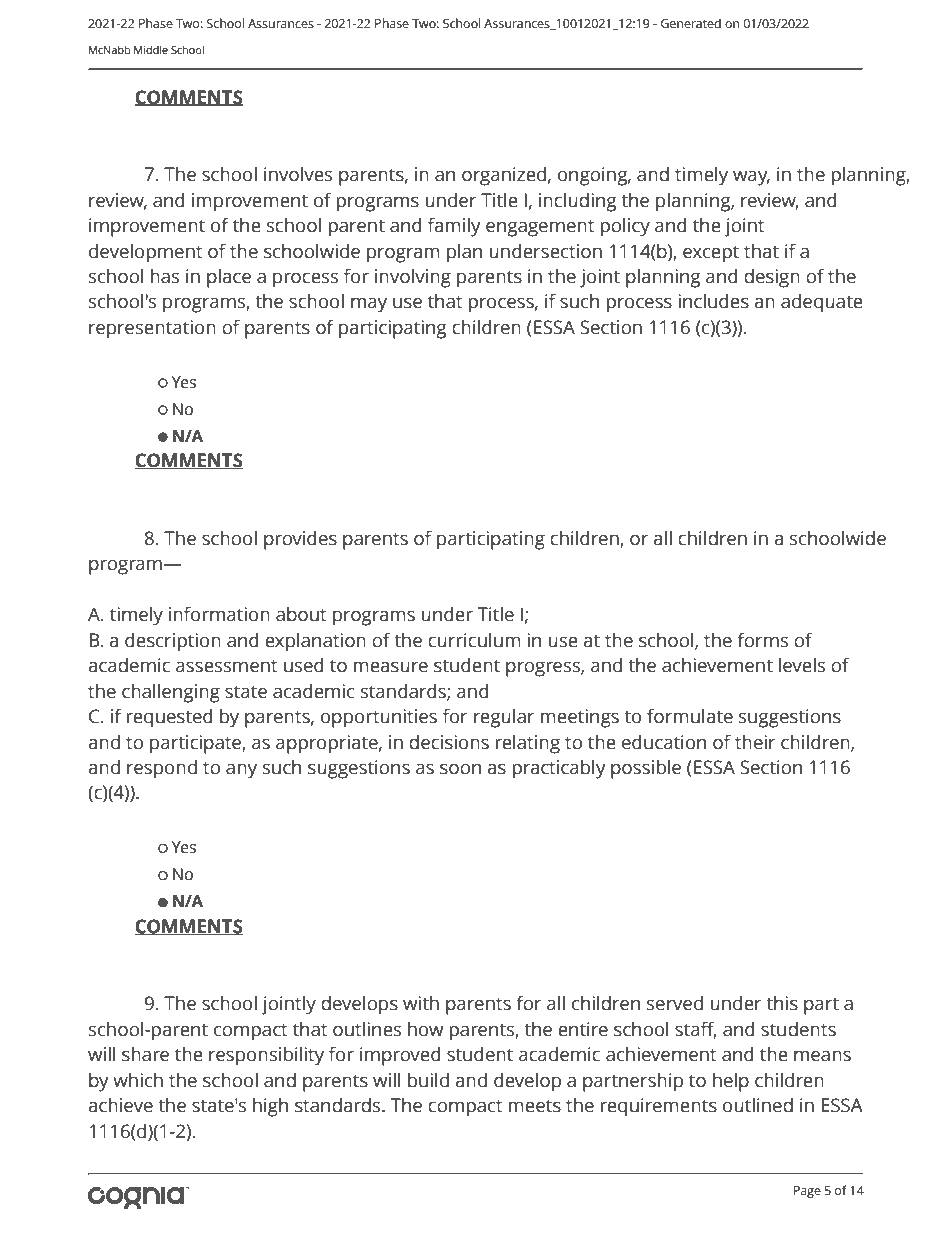 Image resolution: width=952 pixels, height=1233 pixels. What do you see at coordinates (152, 329) in the screenshot?
I see `representation` at bounding box center [152, 329].
